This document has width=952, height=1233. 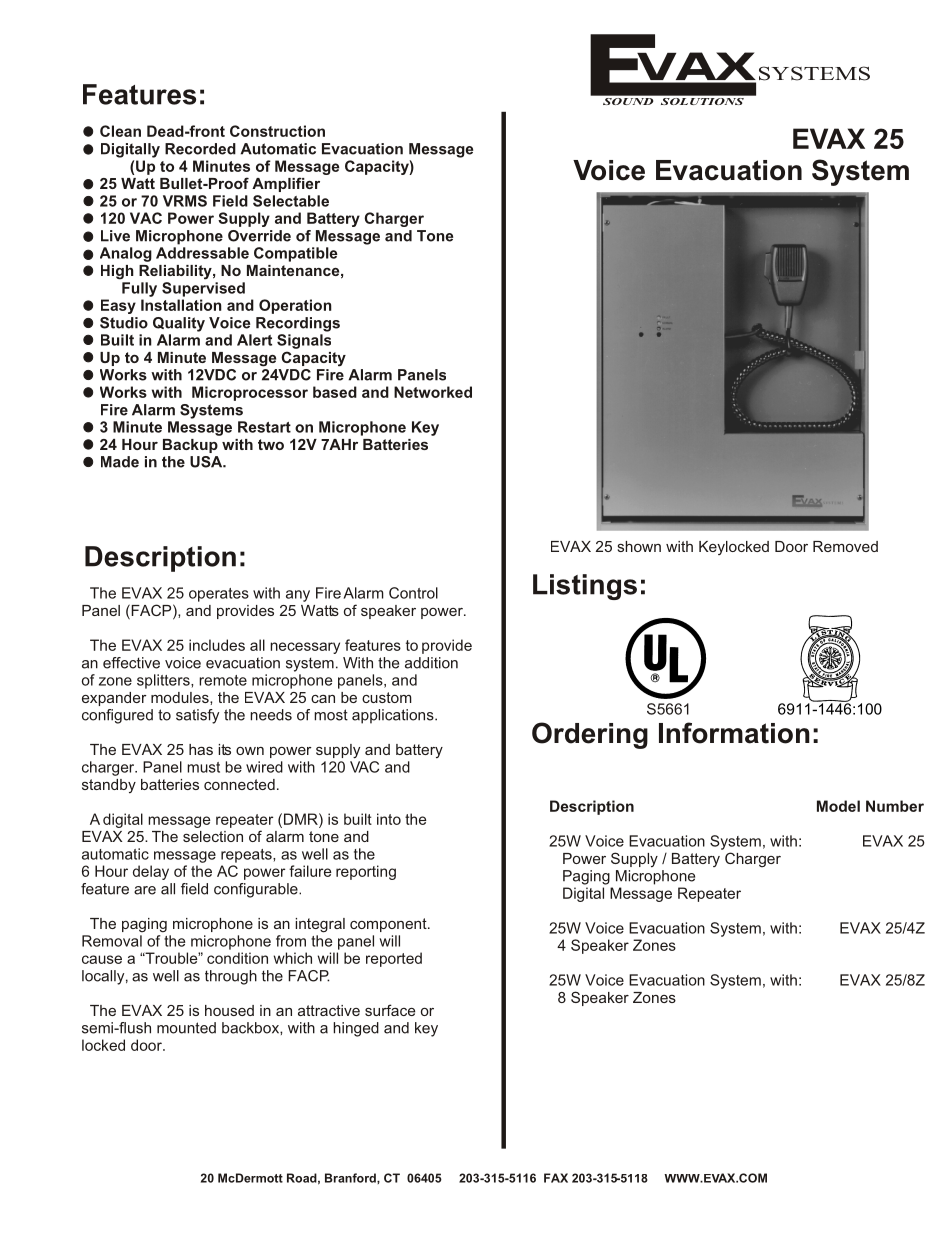 What do you see at coordinates (217, 645) in the document?
I see `includes` at bounding box center [217, 645].
